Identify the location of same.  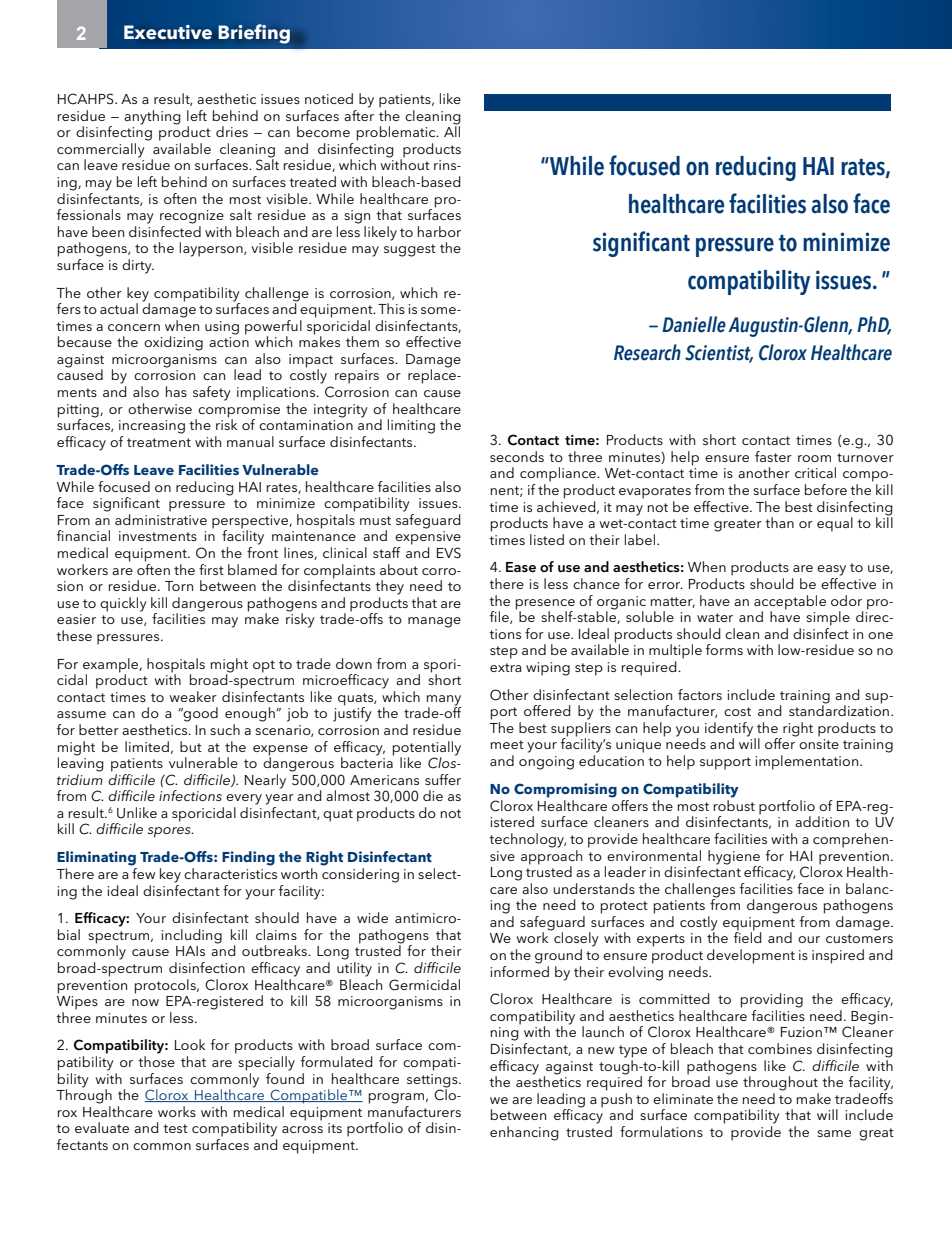
(834, 1133).
